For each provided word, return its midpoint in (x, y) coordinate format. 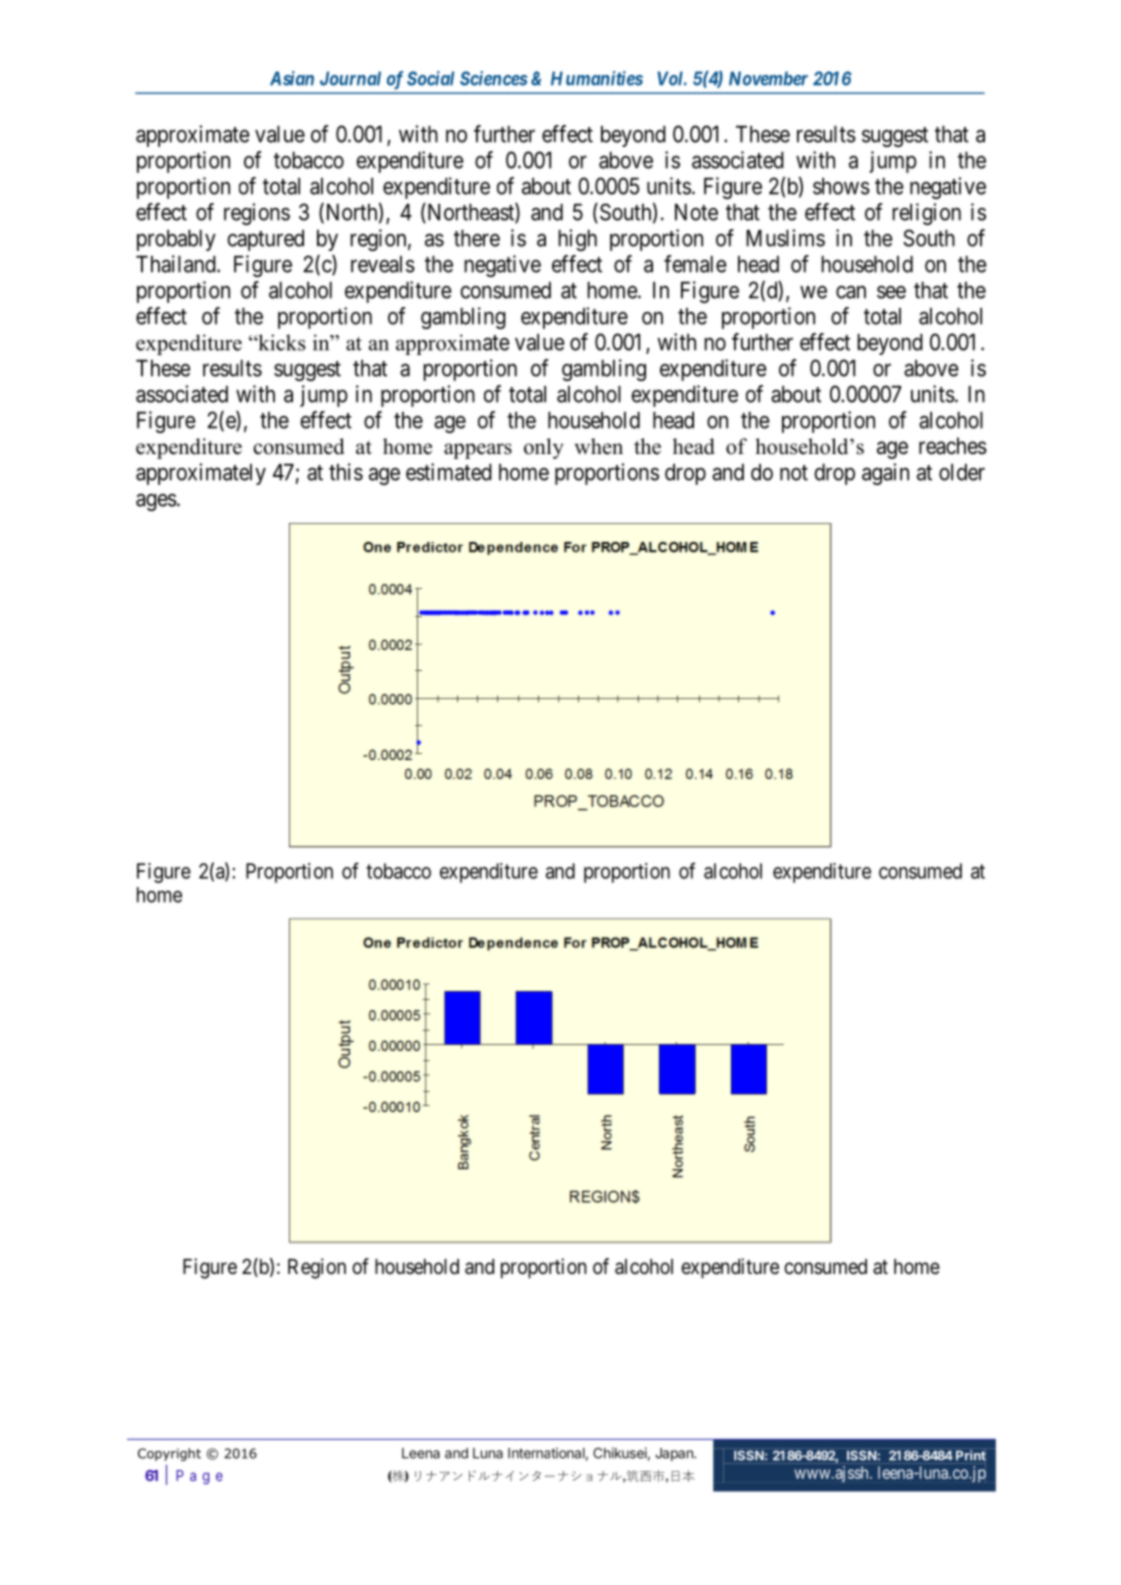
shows (841, 186)
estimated (449, 472)
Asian (292, 78)
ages (156, 502)
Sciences (494, 78)
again (885, 474)
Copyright (169, 1454)
